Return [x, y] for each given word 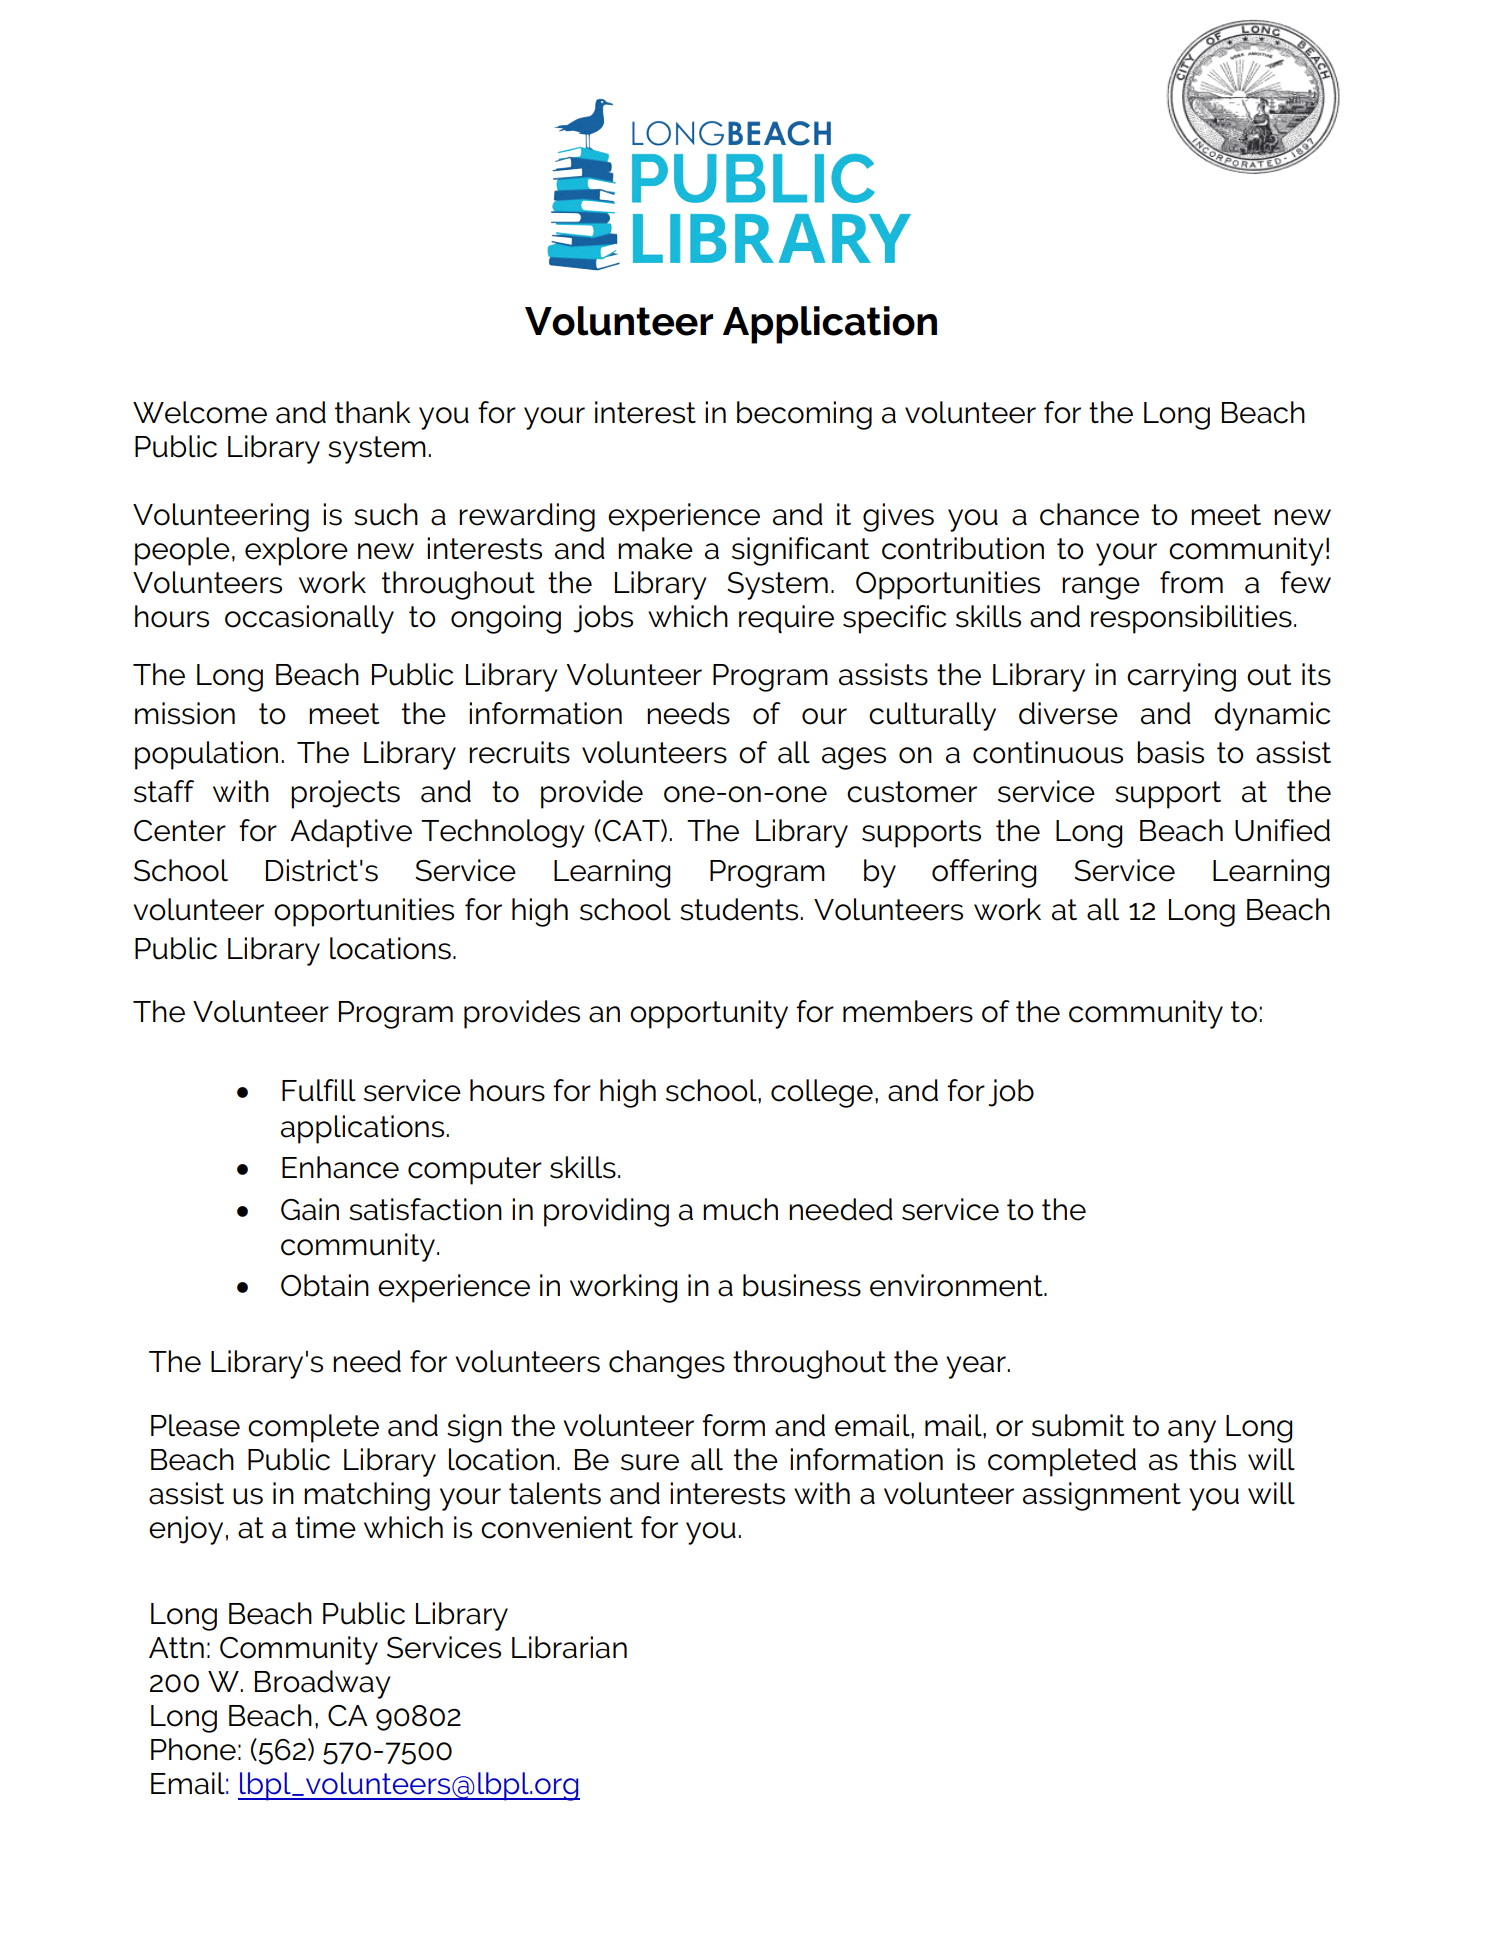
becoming [804, 415]
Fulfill [319, 1090]
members [908, 1011]
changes [667, 1364]
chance [1089, 514]
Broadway [323, 1684]
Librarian [569, 1647]
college [822, 1093]
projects [345, 794]
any [1192, 1431]
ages [854, 758]
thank [373, 412]
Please [195, 1425]
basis [1170, 752]
